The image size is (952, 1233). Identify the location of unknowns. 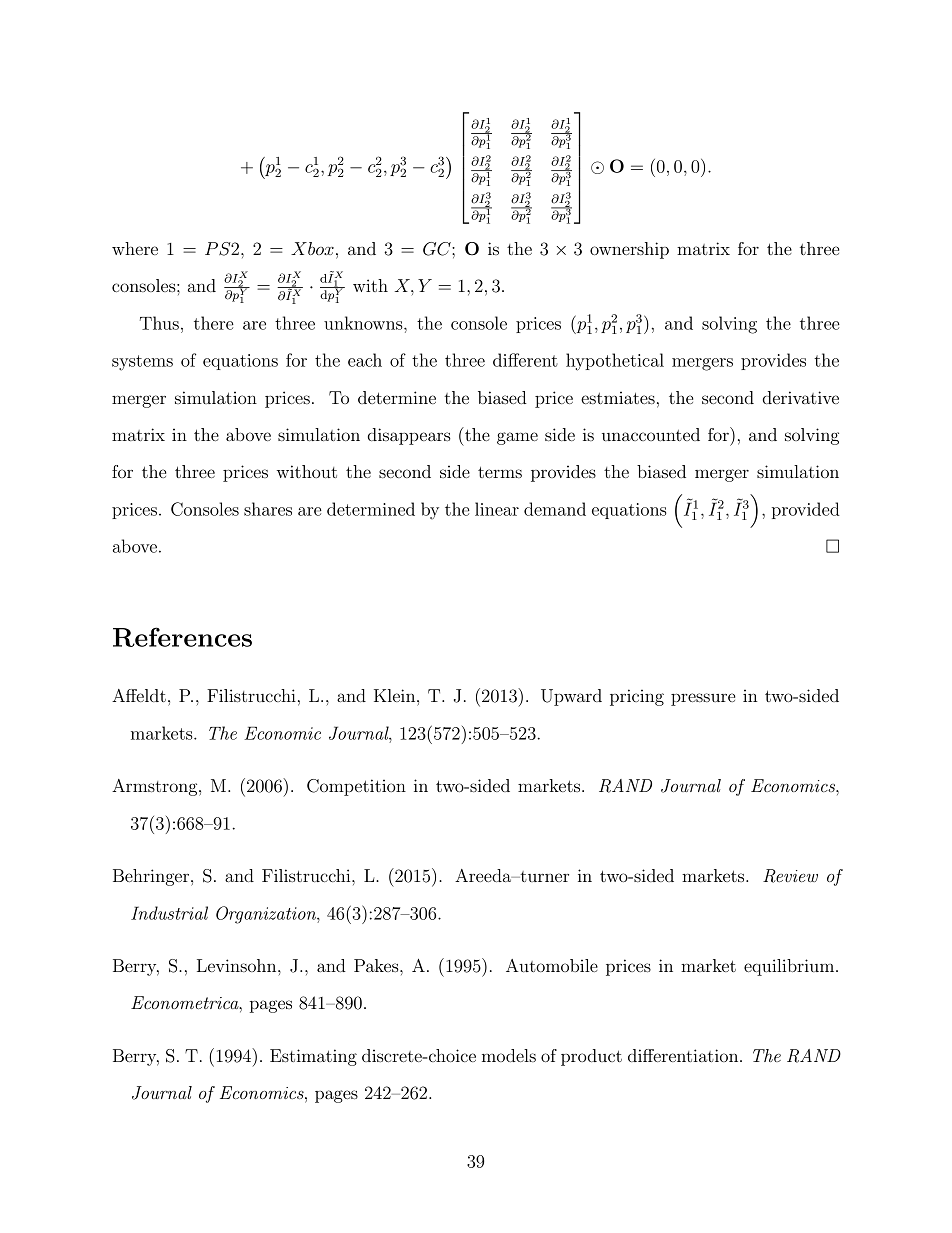
(364, 323).
